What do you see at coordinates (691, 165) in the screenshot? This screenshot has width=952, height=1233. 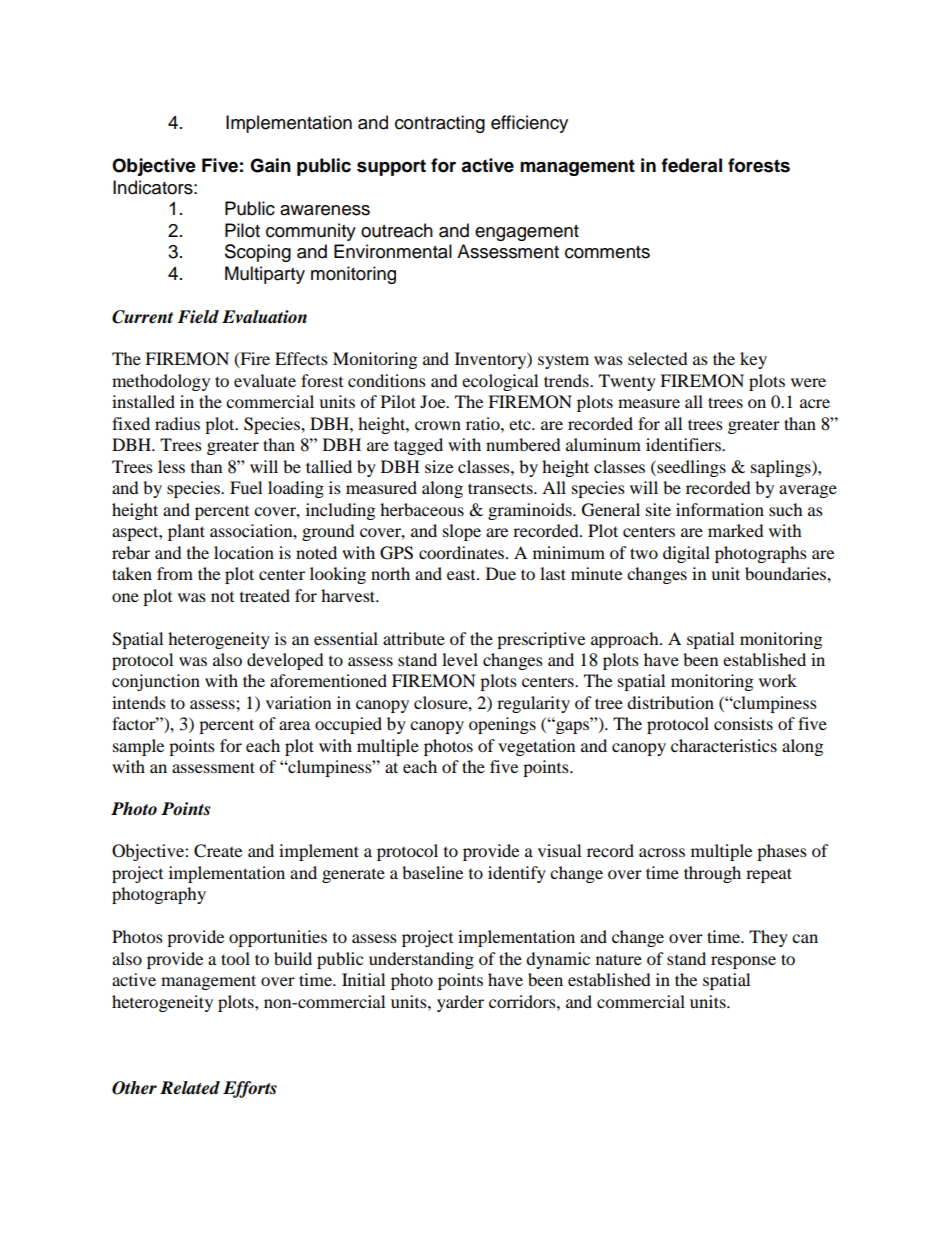 I see `federal` at bounding box center [691, 165].
